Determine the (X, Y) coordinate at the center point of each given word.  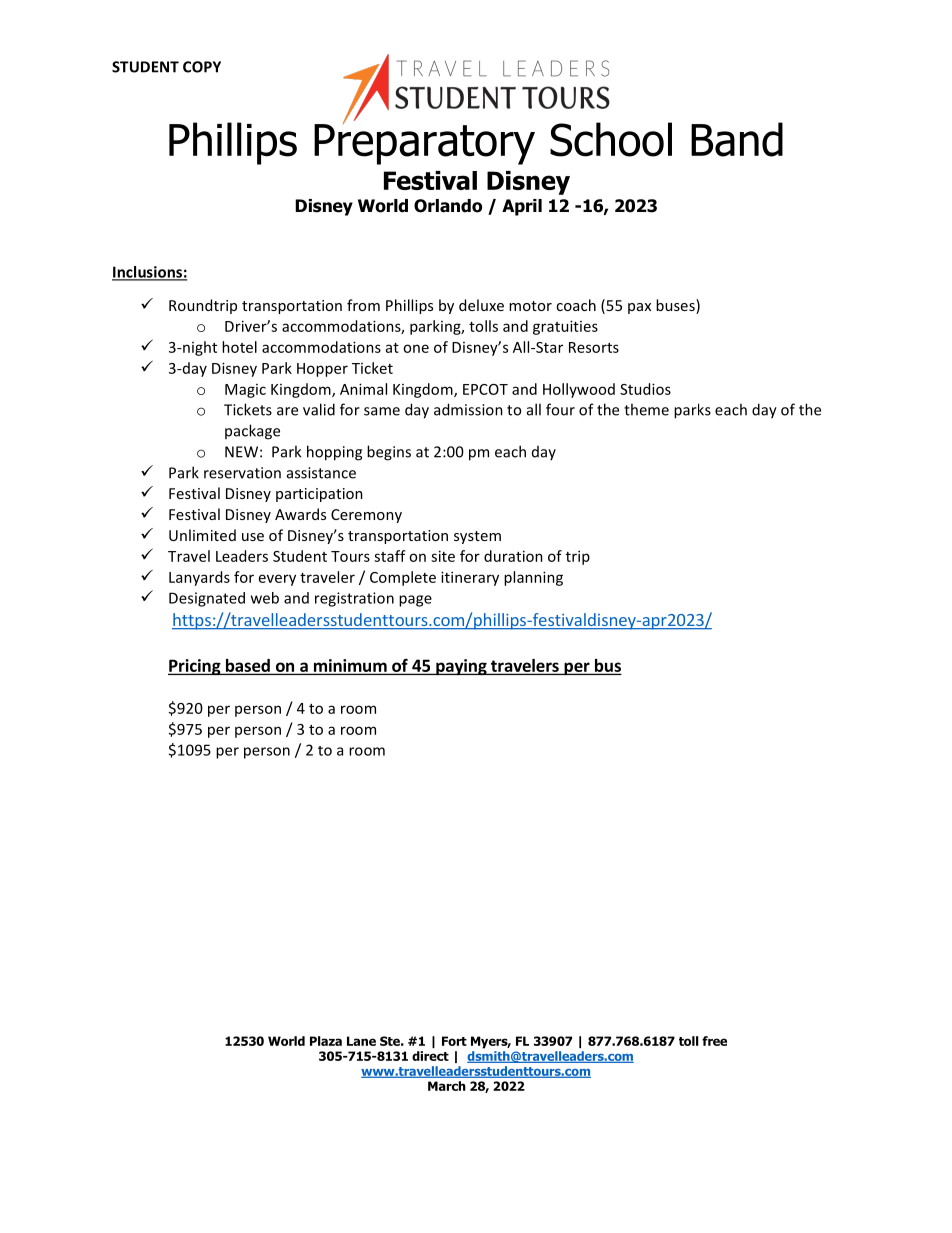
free (714, 1041)
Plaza (326, 1041)
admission (468, 409)
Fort (454, 1041)
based (248, 665)
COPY (202, 67)
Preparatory (424, 143)
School (611, 139)
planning (533, 578)
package (252, 432)
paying (461, 667)
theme (646, 409)
